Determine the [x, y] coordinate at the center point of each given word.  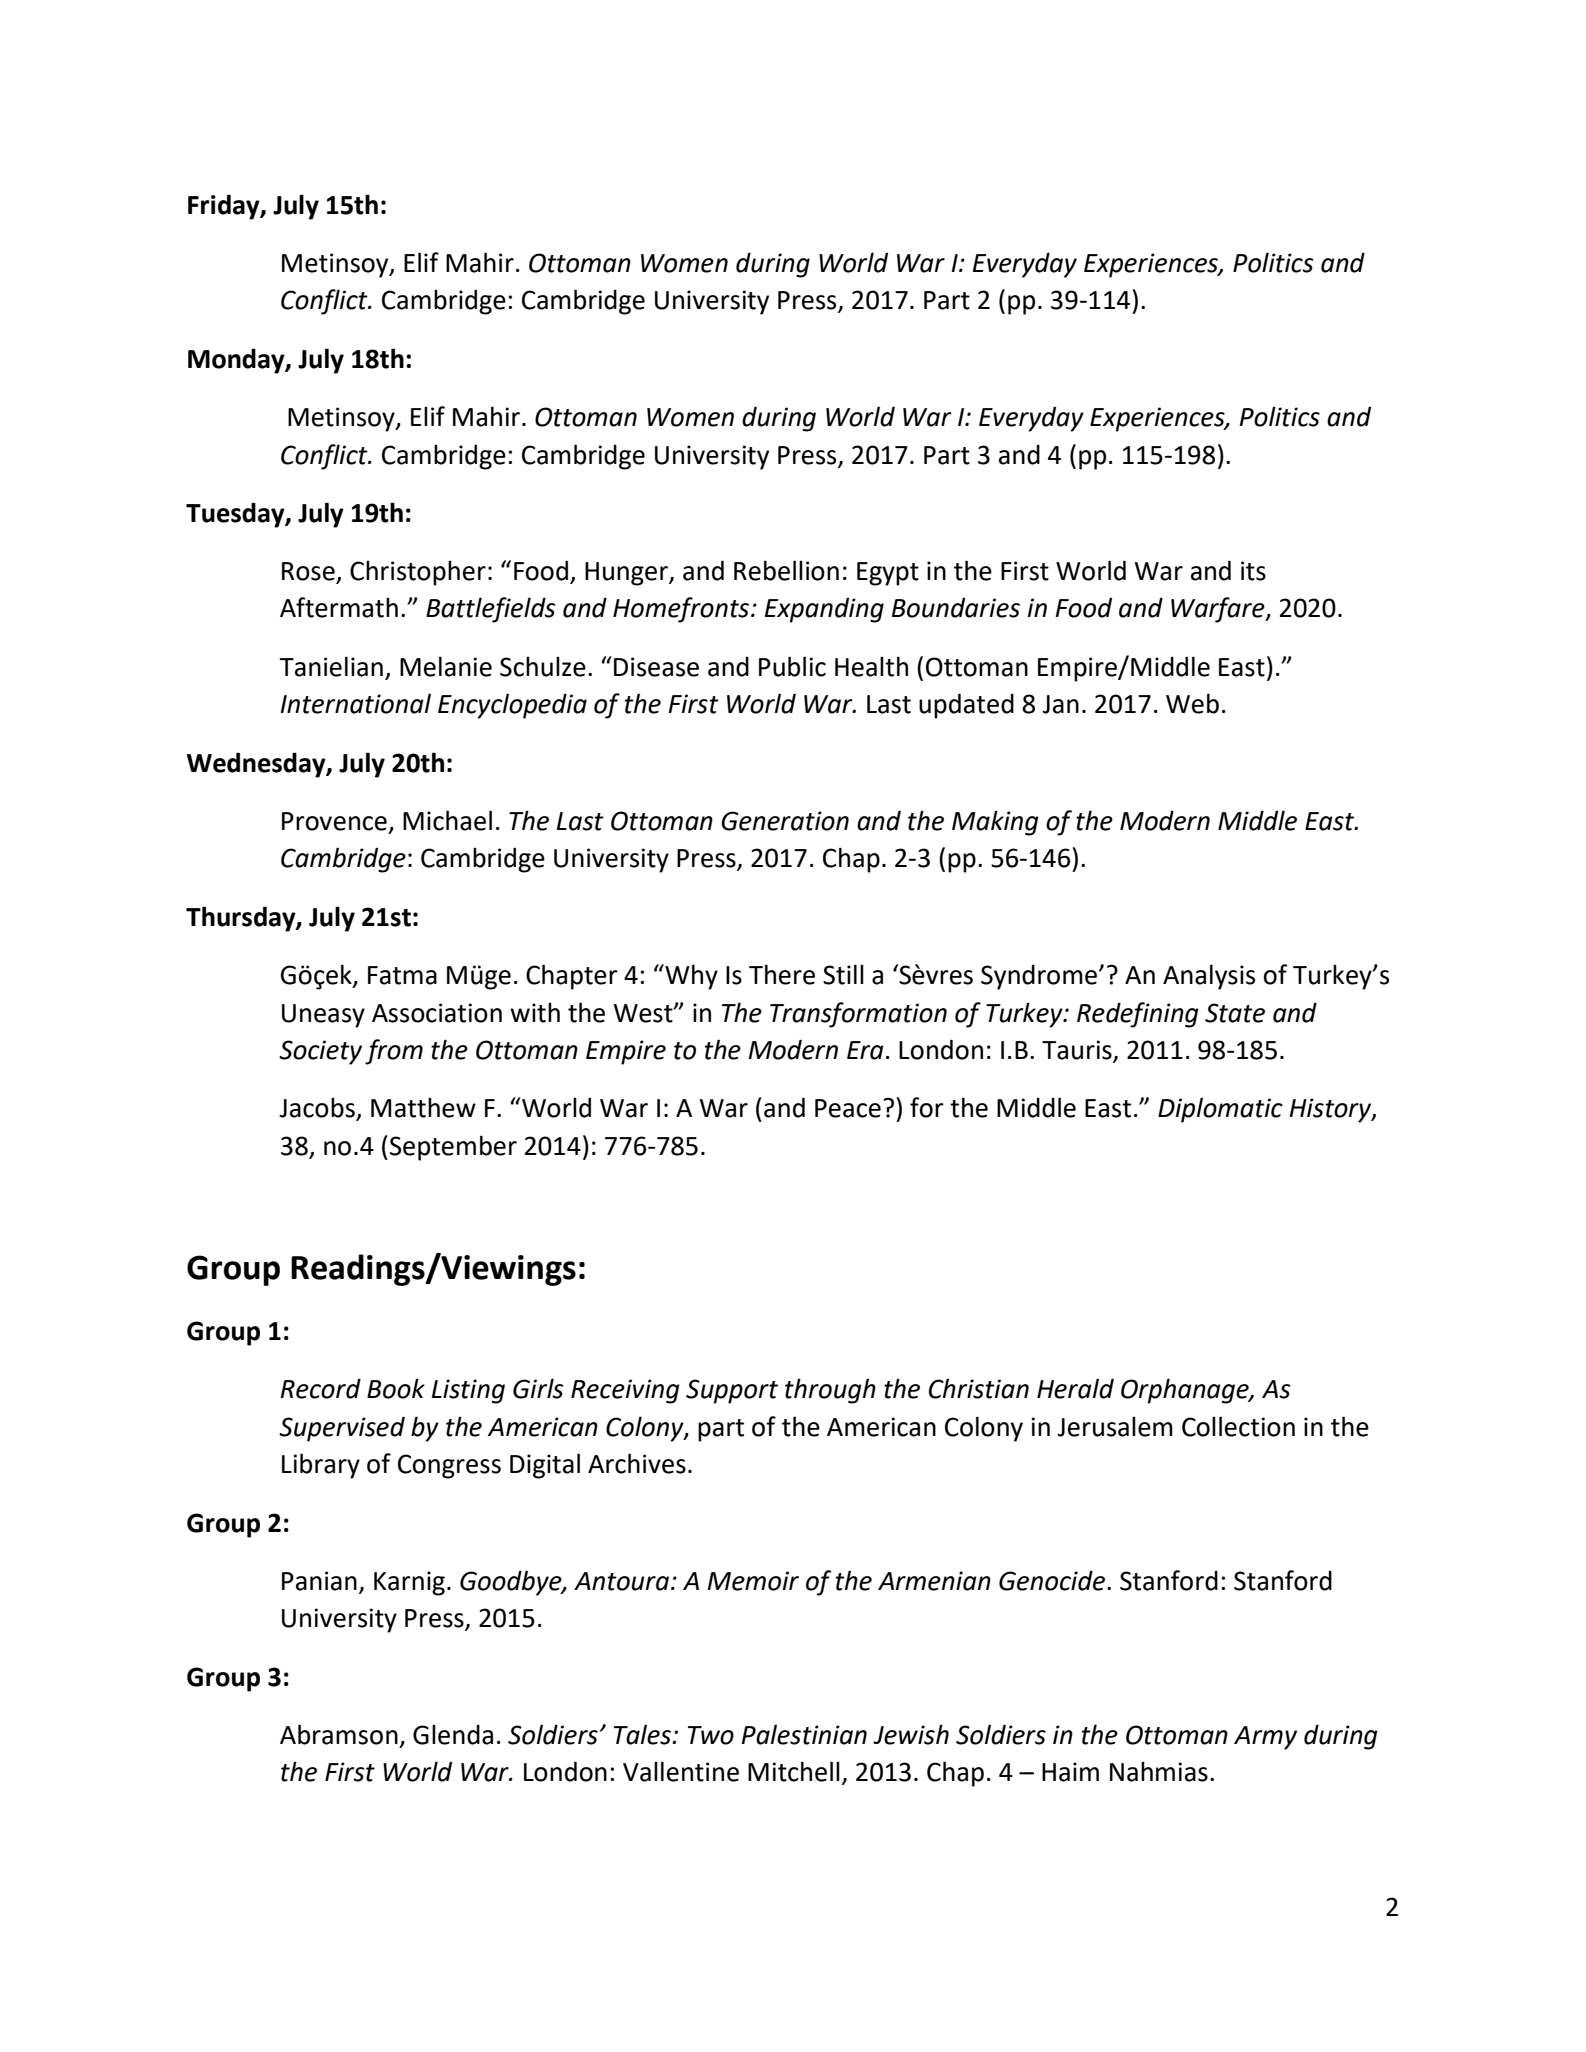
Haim [1070, 1772]
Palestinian [804, 1734]
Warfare [1219, 610]
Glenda [453, 1735]
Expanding [824, 610]
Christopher [418, 573]
